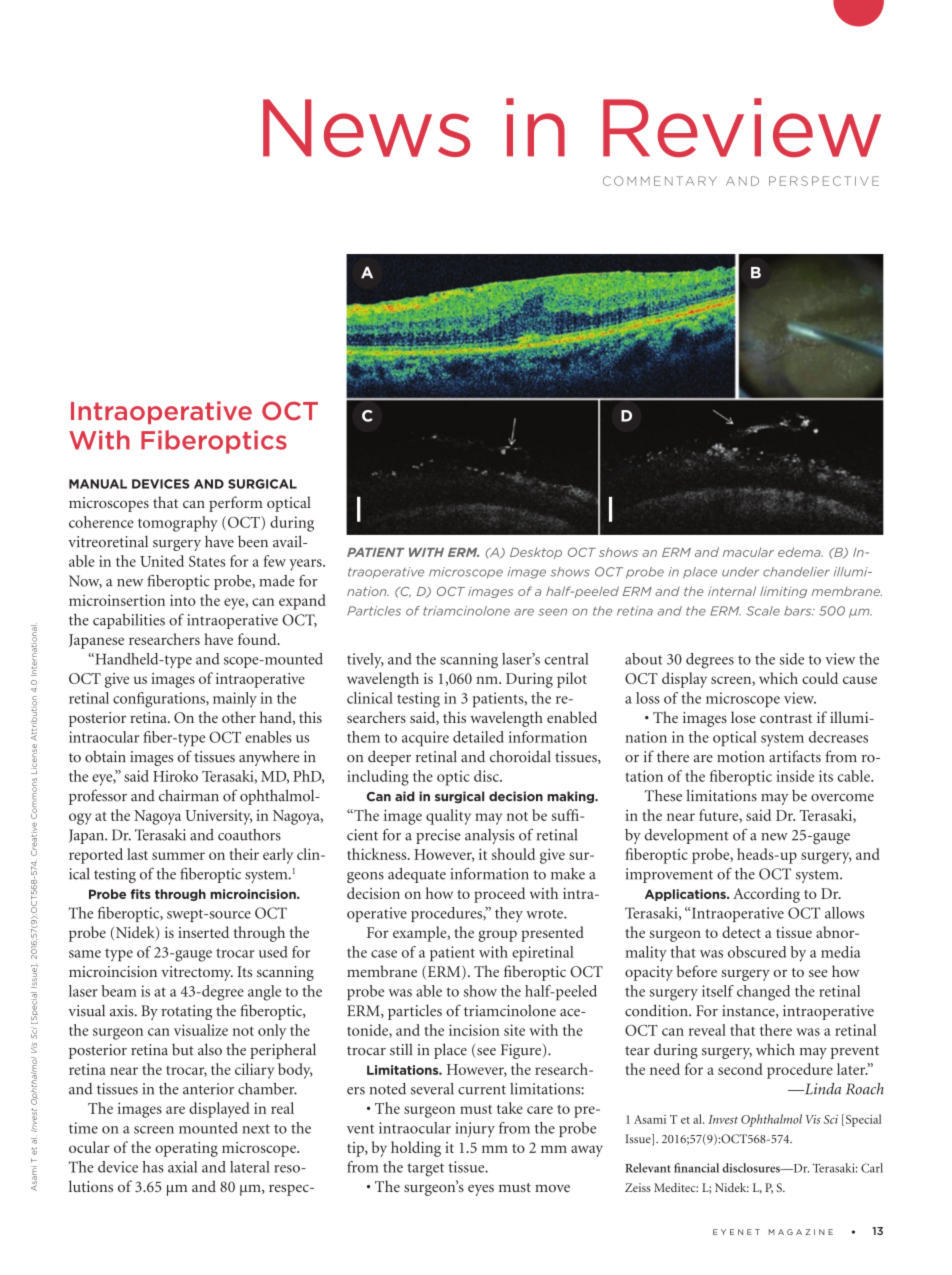 This screenshot has width=952, height=1275. I want to click on summer, so click(178, 856).
